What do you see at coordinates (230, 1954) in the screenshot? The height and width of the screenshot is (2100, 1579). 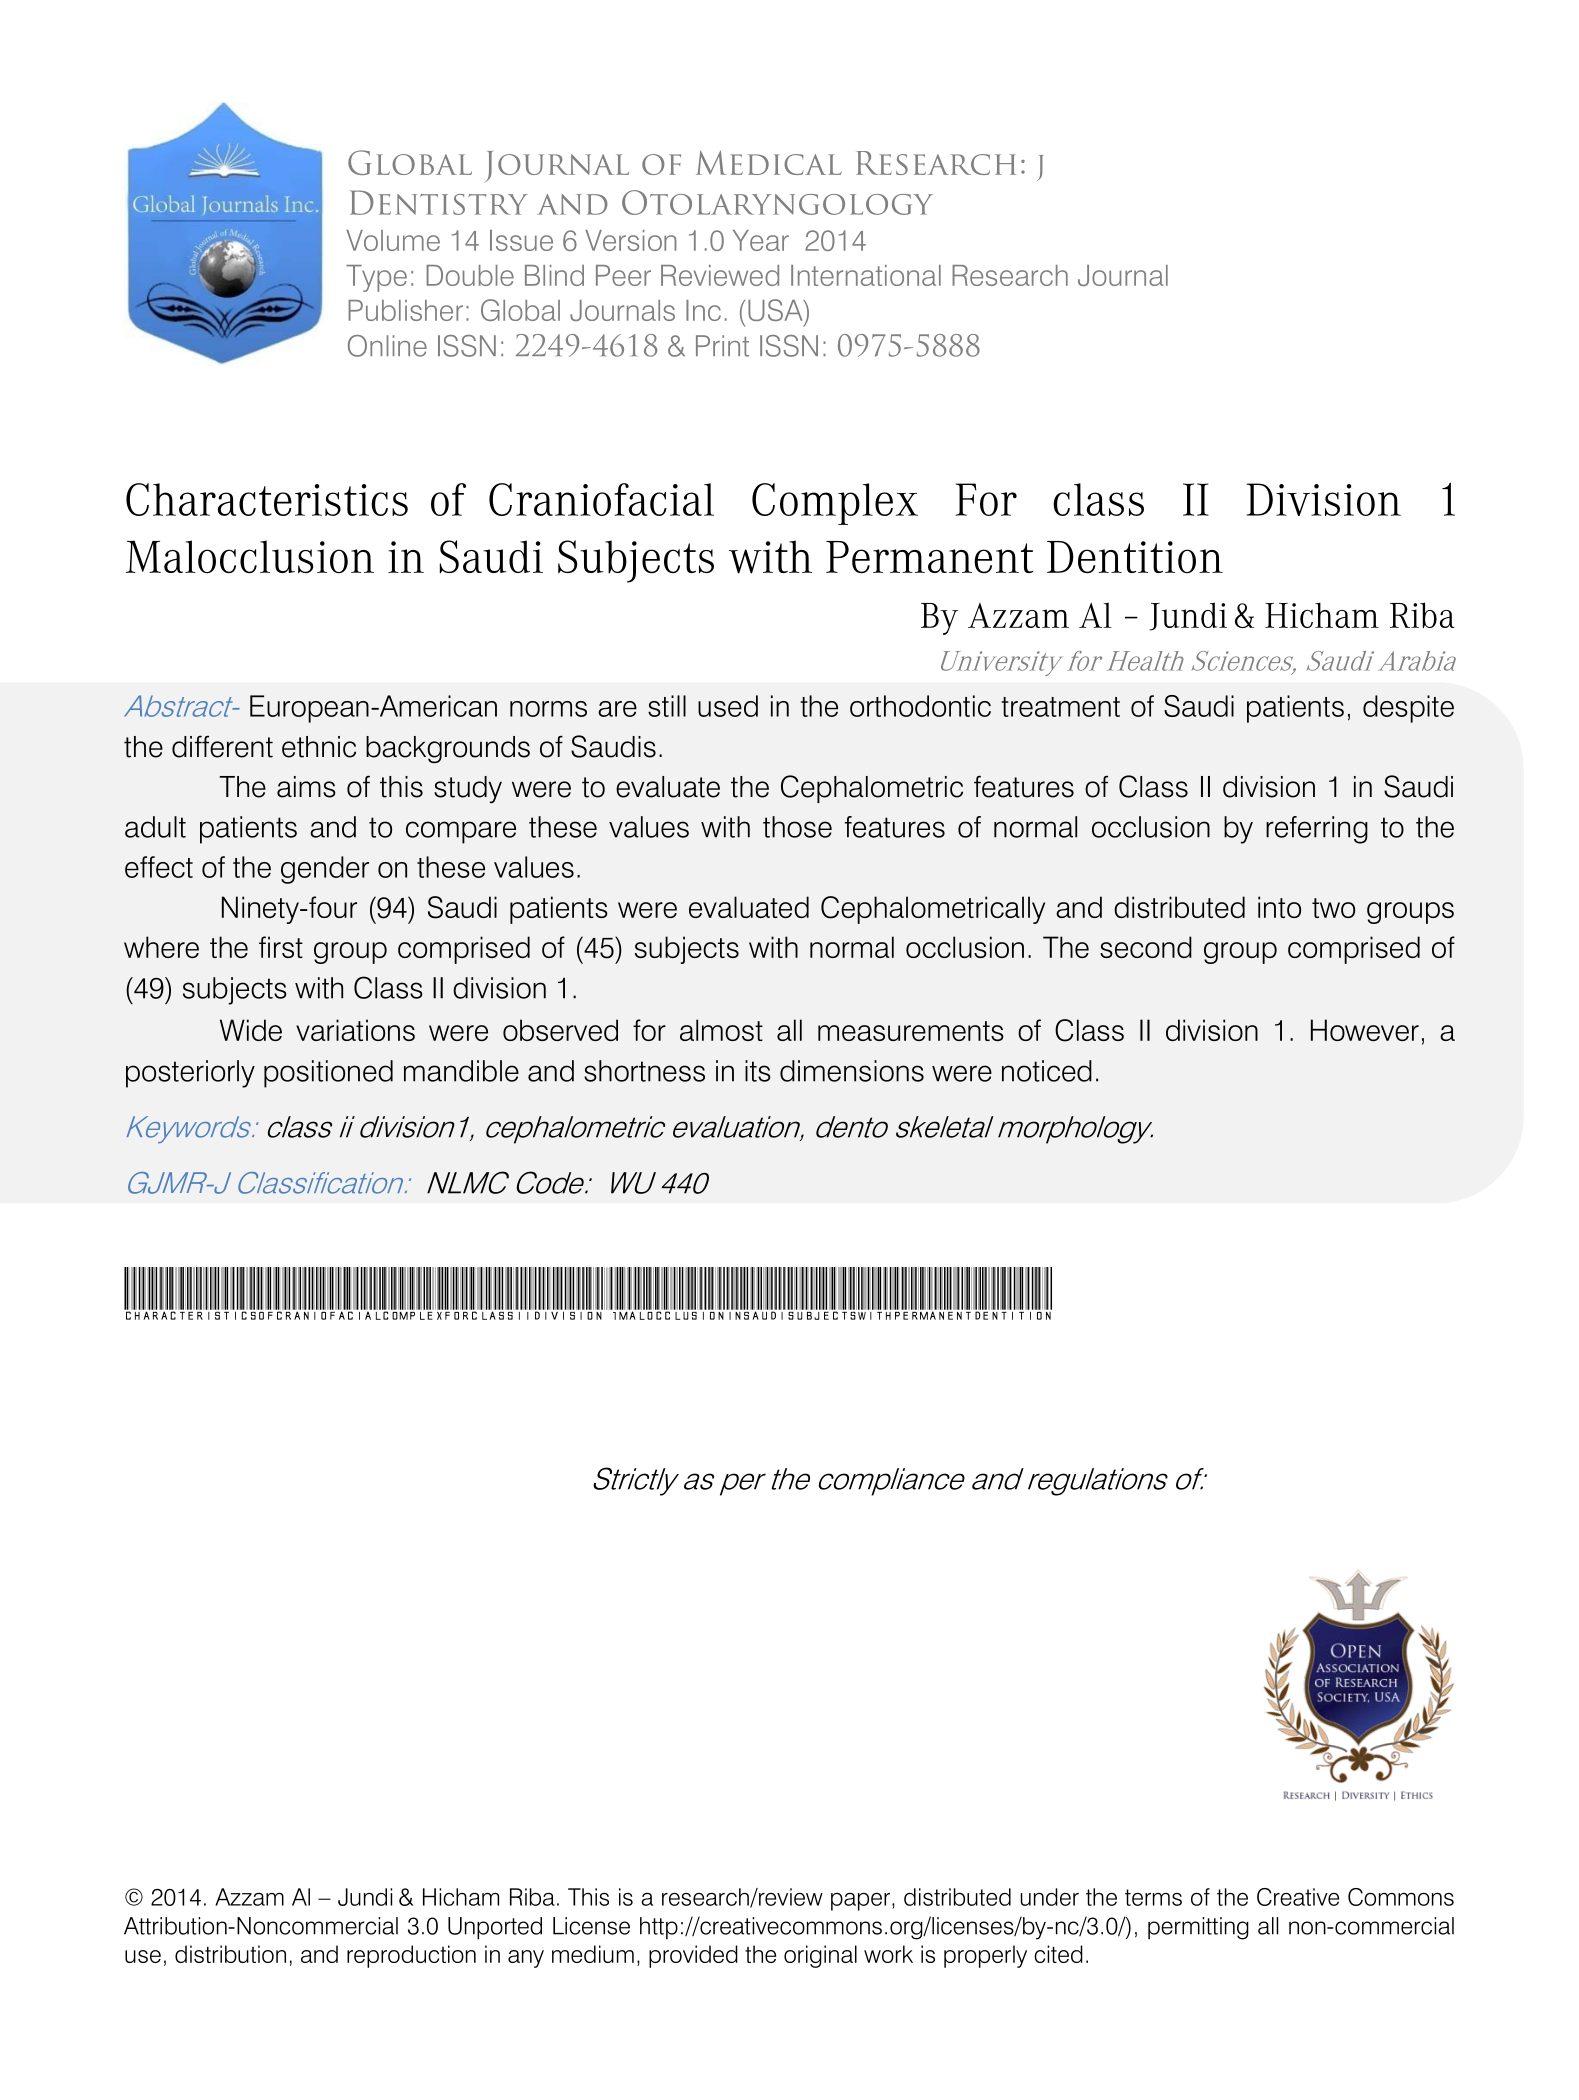 I see `distribution` at bounding box center [230, 1954].
